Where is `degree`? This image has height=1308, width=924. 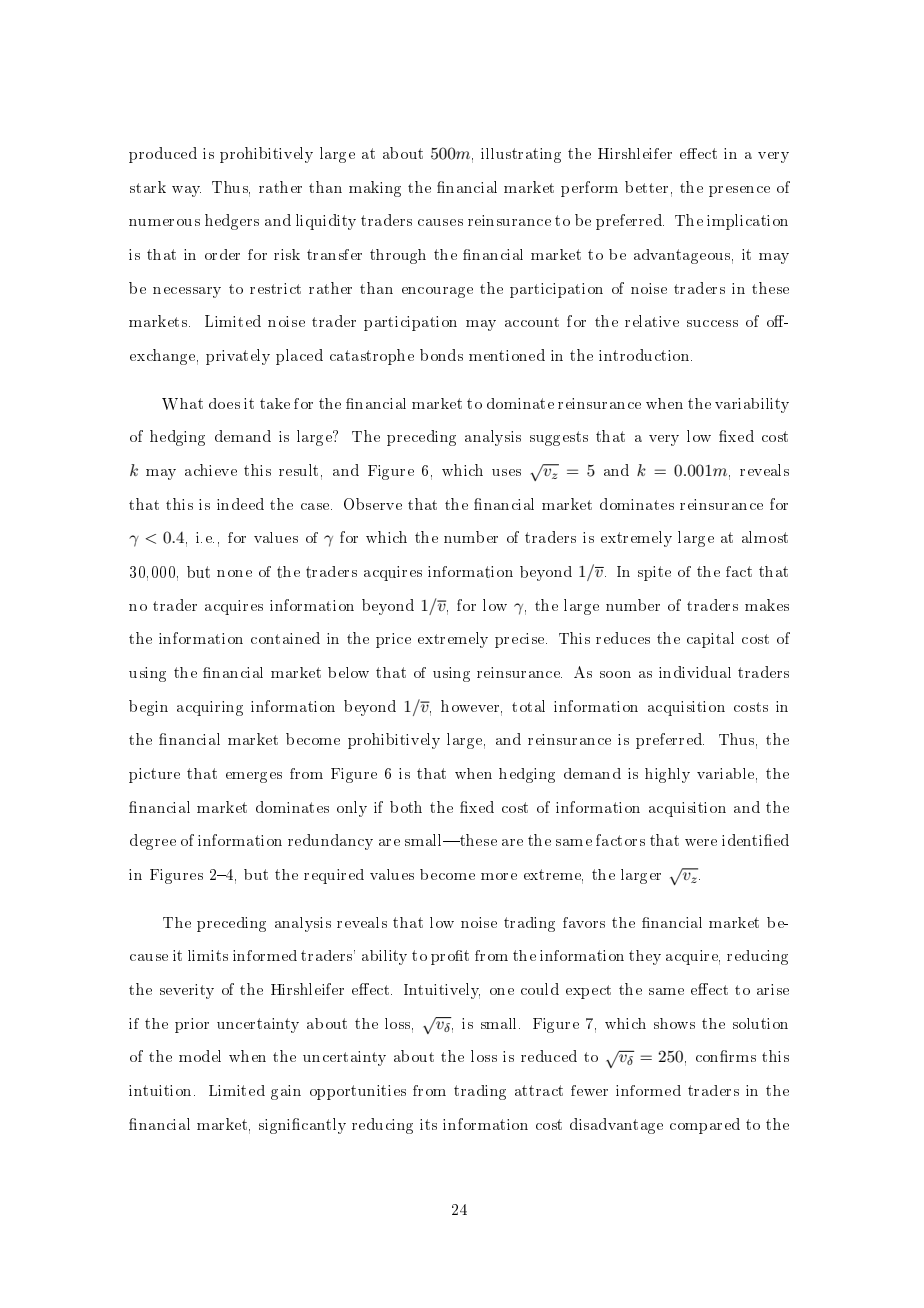
degree is located at coordinates (153, 842).
